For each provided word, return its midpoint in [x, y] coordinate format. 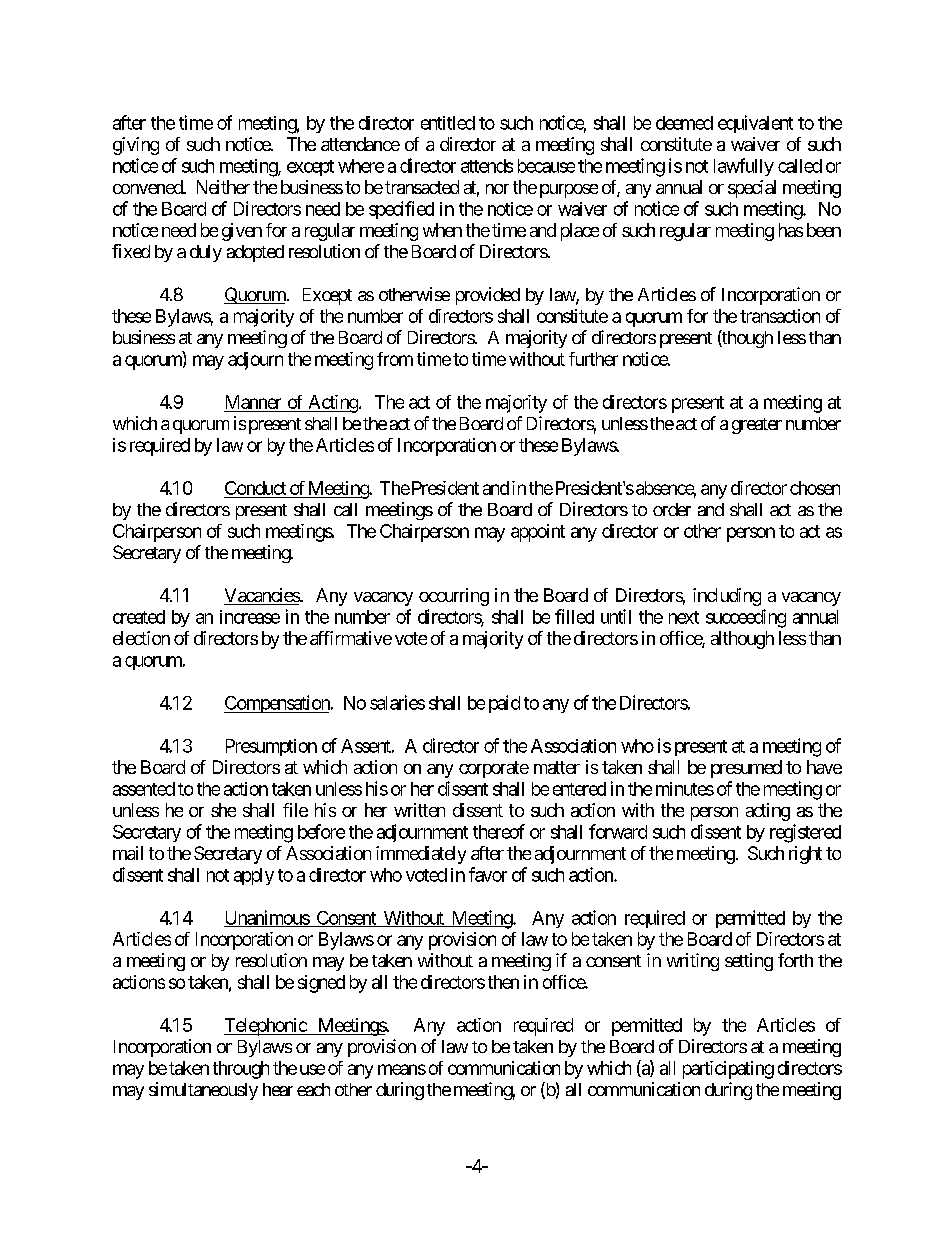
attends [487, 166]
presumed [746, 769]
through [241, 1070]
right [805, 855]
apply [254, 876]
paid [504, 704]
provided [488, 296]
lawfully [744, 167]
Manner [253, 402]
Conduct [255, 488]
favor [488, 874]
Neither [223, 187]
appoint [538, 533]
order [672, 509]
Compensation [278, 704]
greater [757, 426]
